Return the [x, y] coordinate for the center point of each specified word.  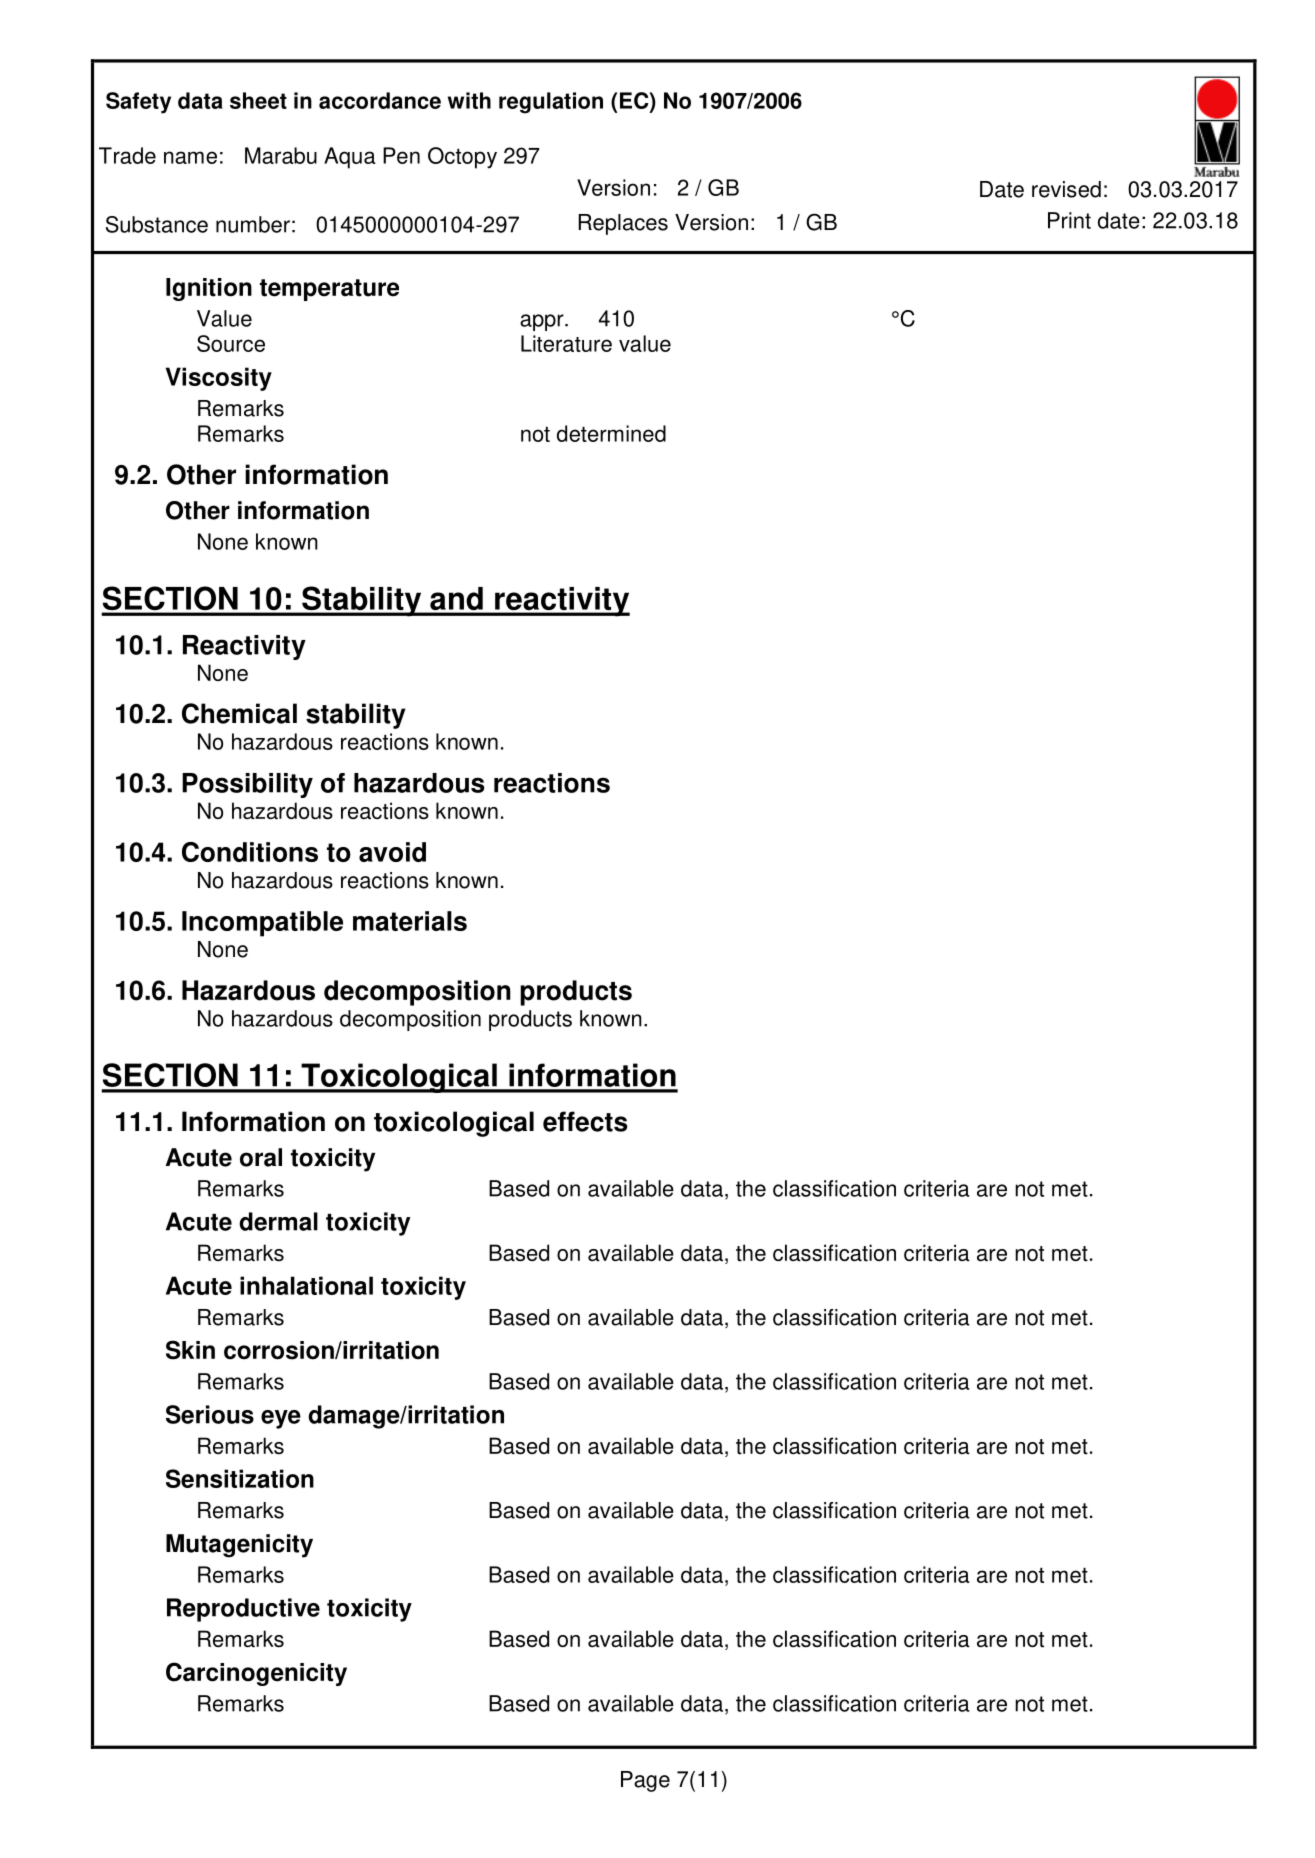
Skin [190, 1350]
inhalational [306, 1285]
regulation [551, 103]
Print [1069, 220]
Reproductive [243, 1610]
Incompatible [262, 924]
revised [1066, 189]
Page [645, 1781]
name [190, 157]
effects [585, 1121]
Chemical [239, 713]
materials [410, 921]
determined [611, 433]
